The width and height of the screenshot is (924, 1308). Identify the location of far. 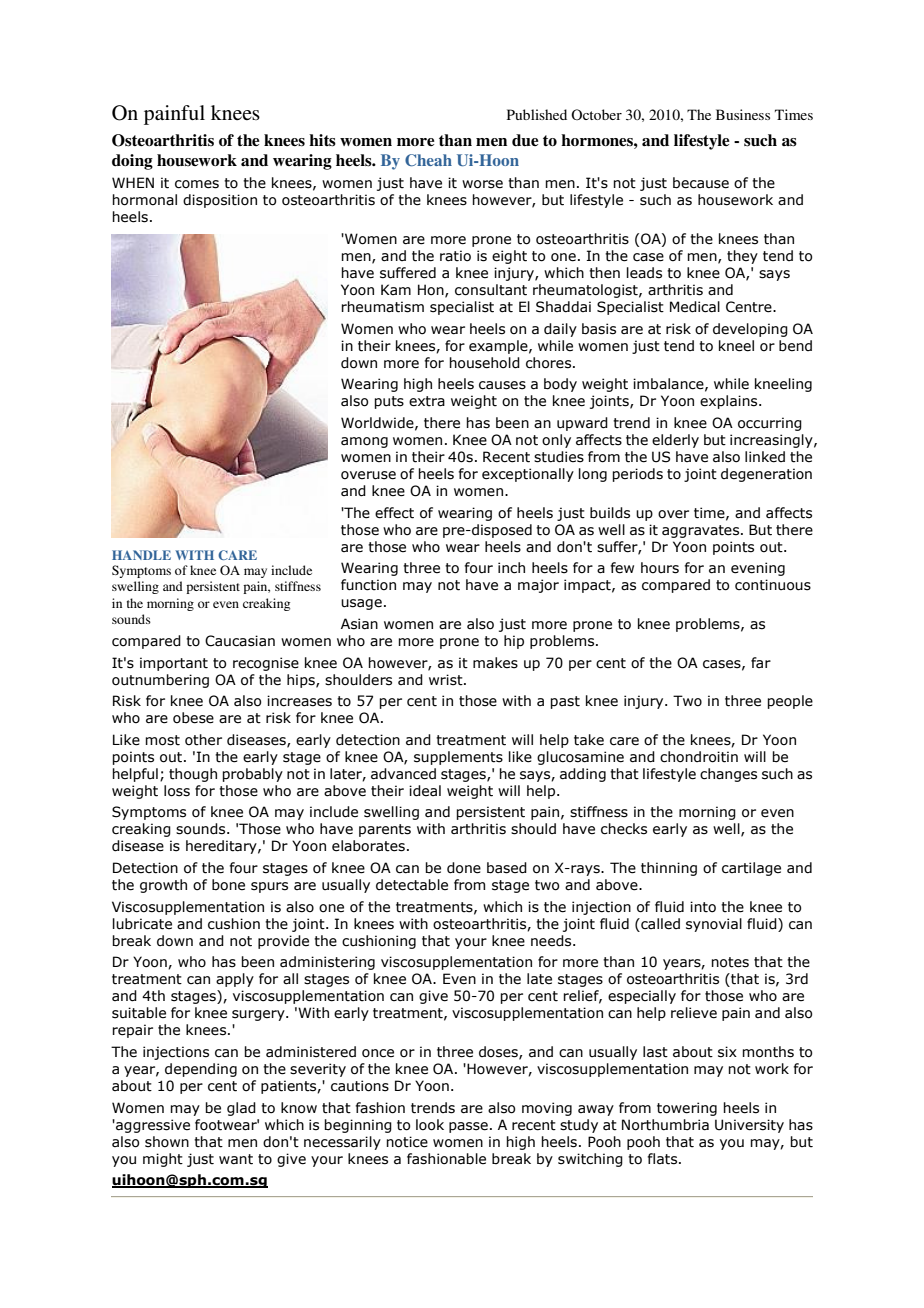
(761, 662).
